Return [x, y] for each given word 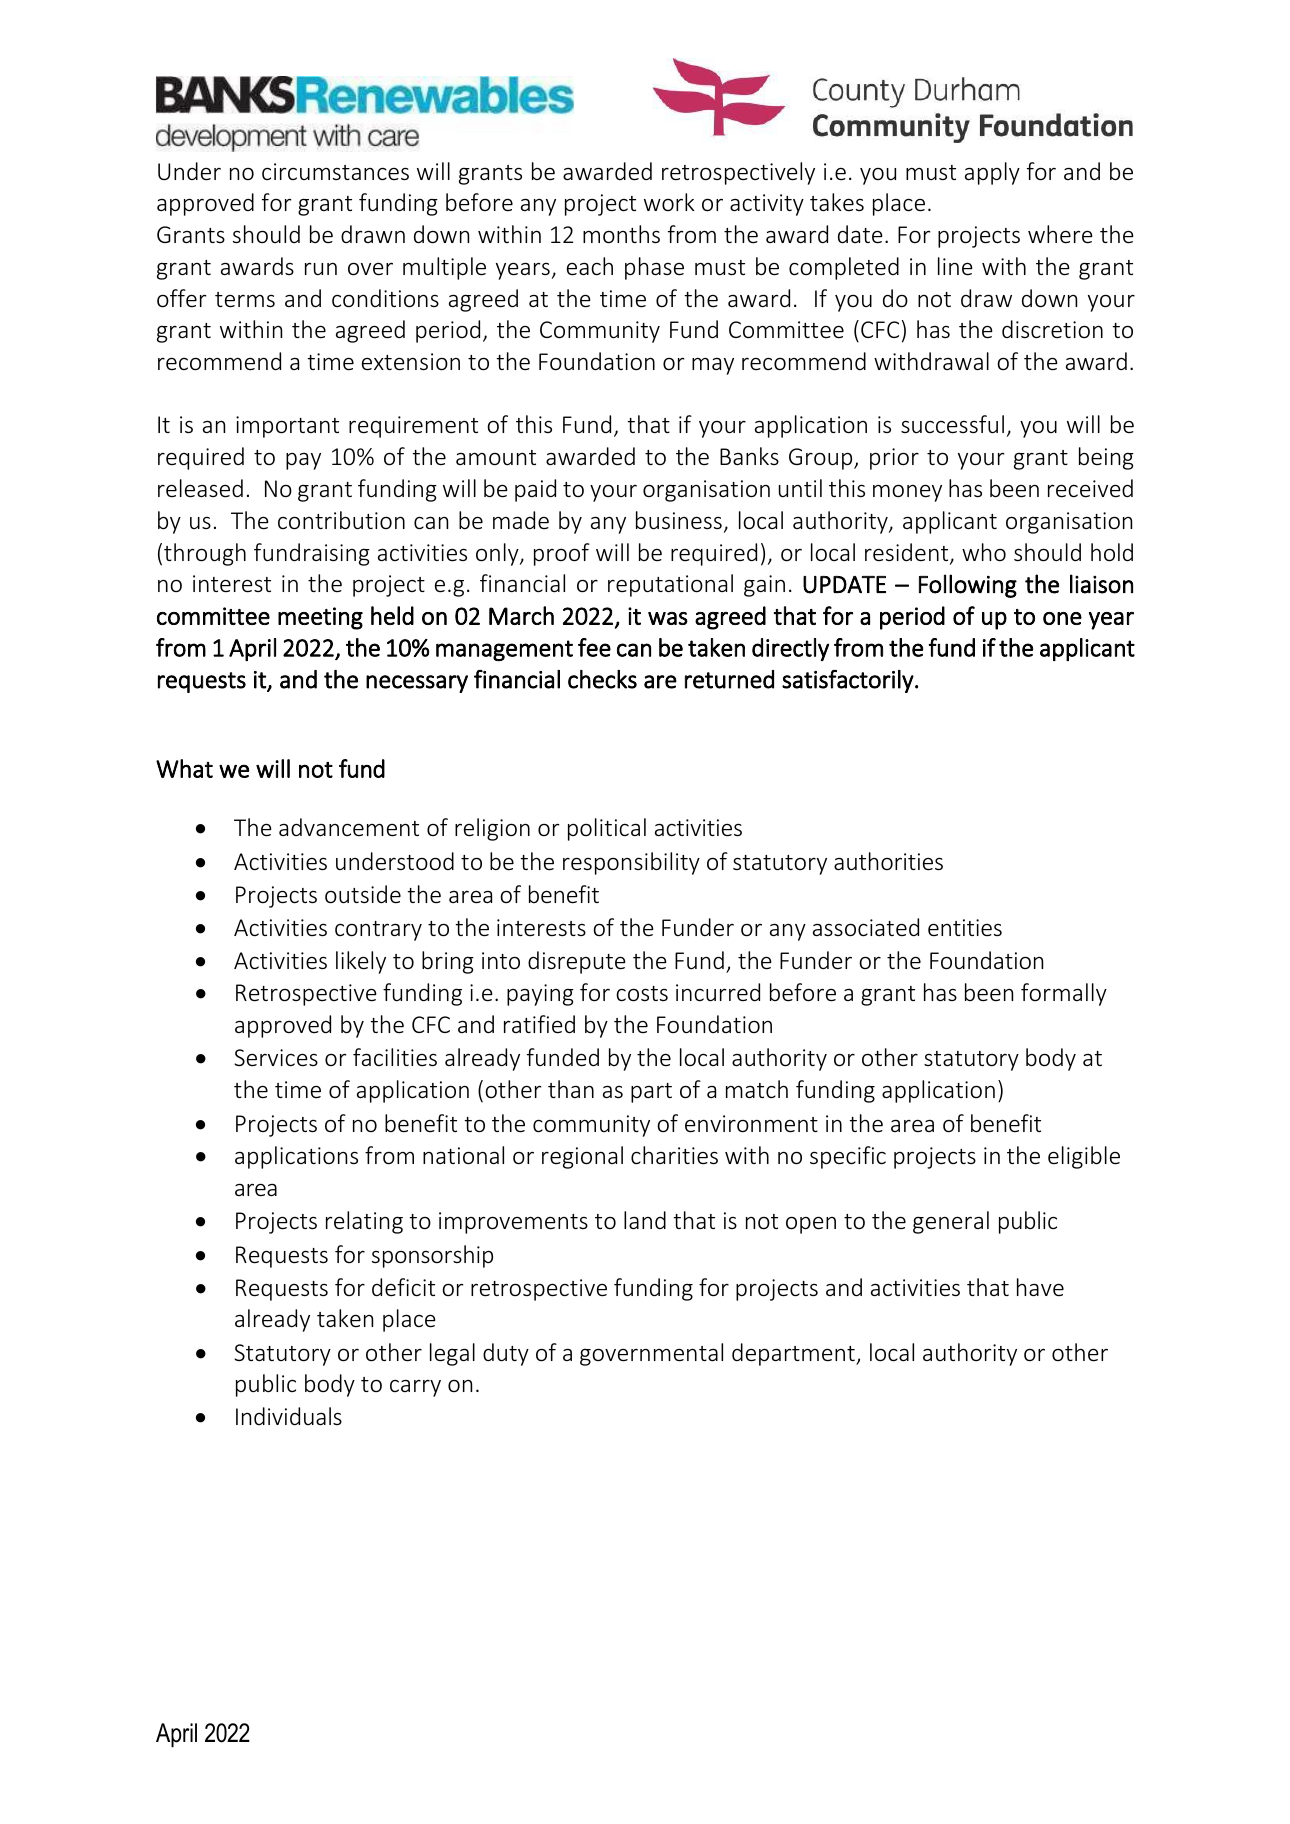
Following [968, 586]
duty [506, 1354]
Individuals [289, 1416]
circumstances [335, 172]
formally [1064, 994]
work [669, 202]
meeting [320, 618]
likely [361, 962]
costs [642, 994]
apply [992, 173]
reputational [670, 585]
